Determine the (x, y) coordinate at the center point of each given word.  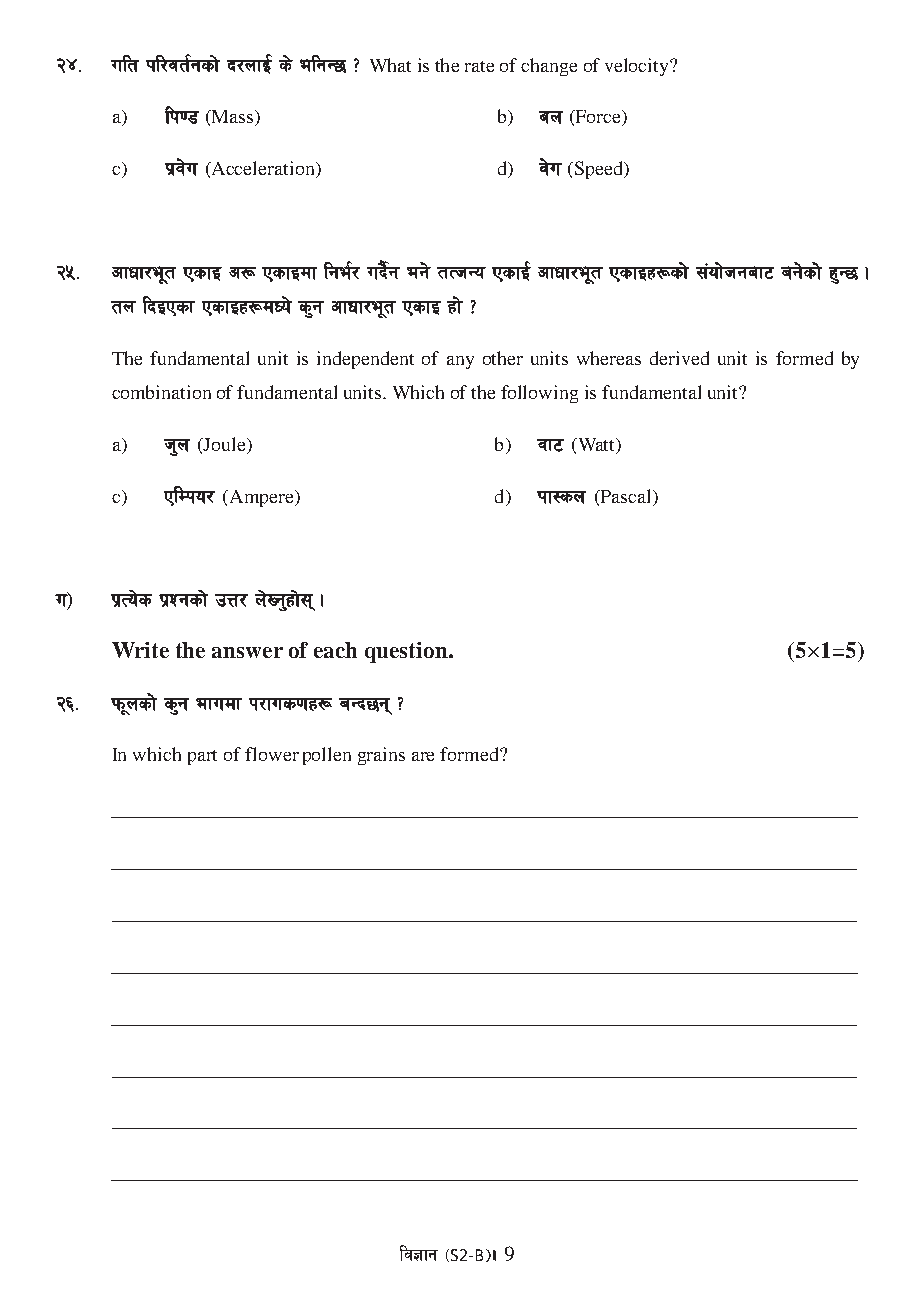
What (390, 65)
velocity (638, 67)
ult (125, 63)
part (202, 757)
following (539, 394)
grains (381, 756)
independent (365, 360)
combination (161, 392)
